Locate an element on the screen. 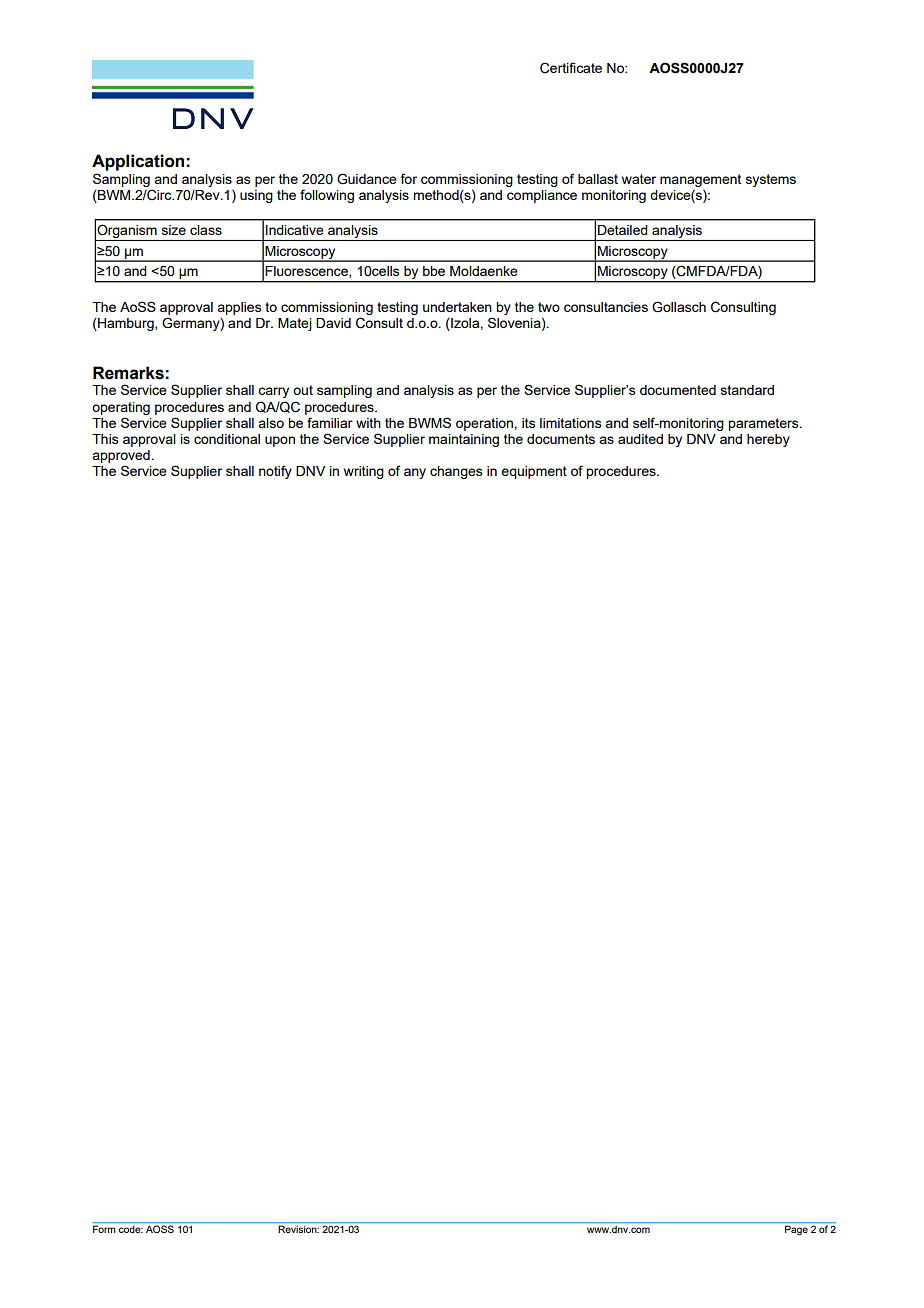 The width and height of the screenshot is (924, 1308). Guidance is located at coordinates (367, 179).
